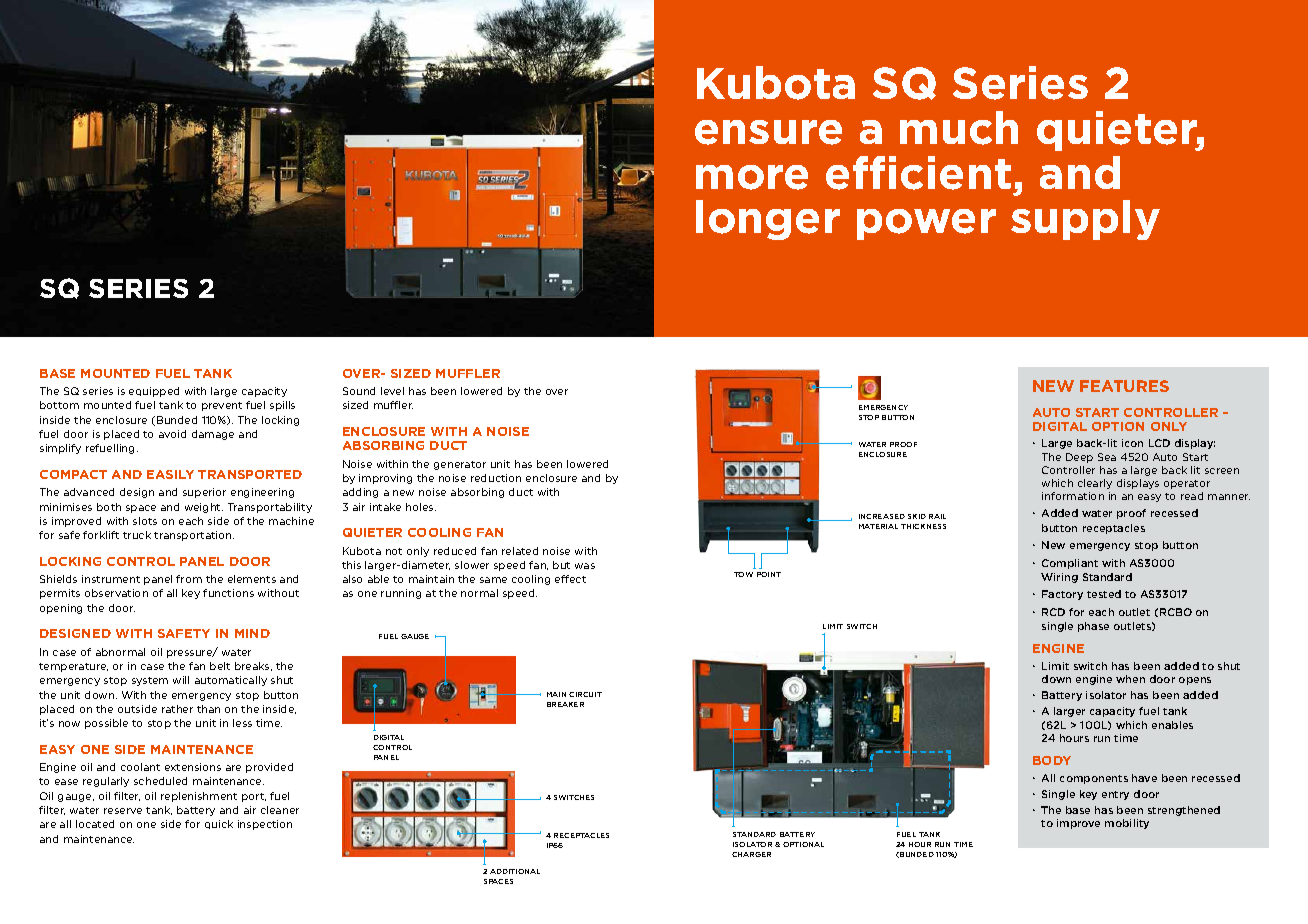  What do you see at coordinates (219, 824) in the screenshot?
I see `quick` at bounding box center [219, 824].
